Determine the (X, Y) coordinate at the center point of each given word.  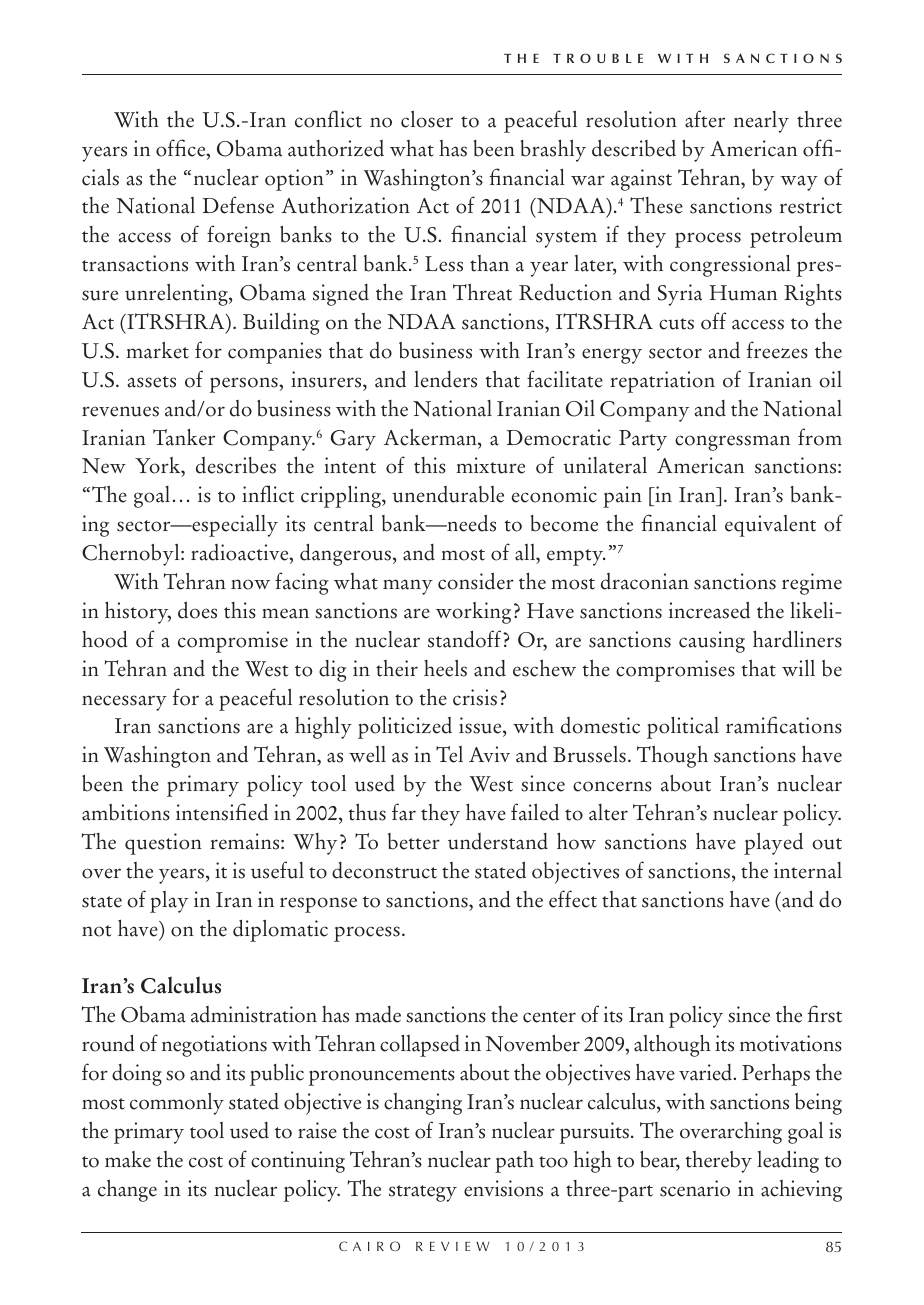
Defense (238, 205)
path (514, 1162)
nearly (761, 122)
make (128, 1159)
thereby (719, 1162)
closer (427, 119)
